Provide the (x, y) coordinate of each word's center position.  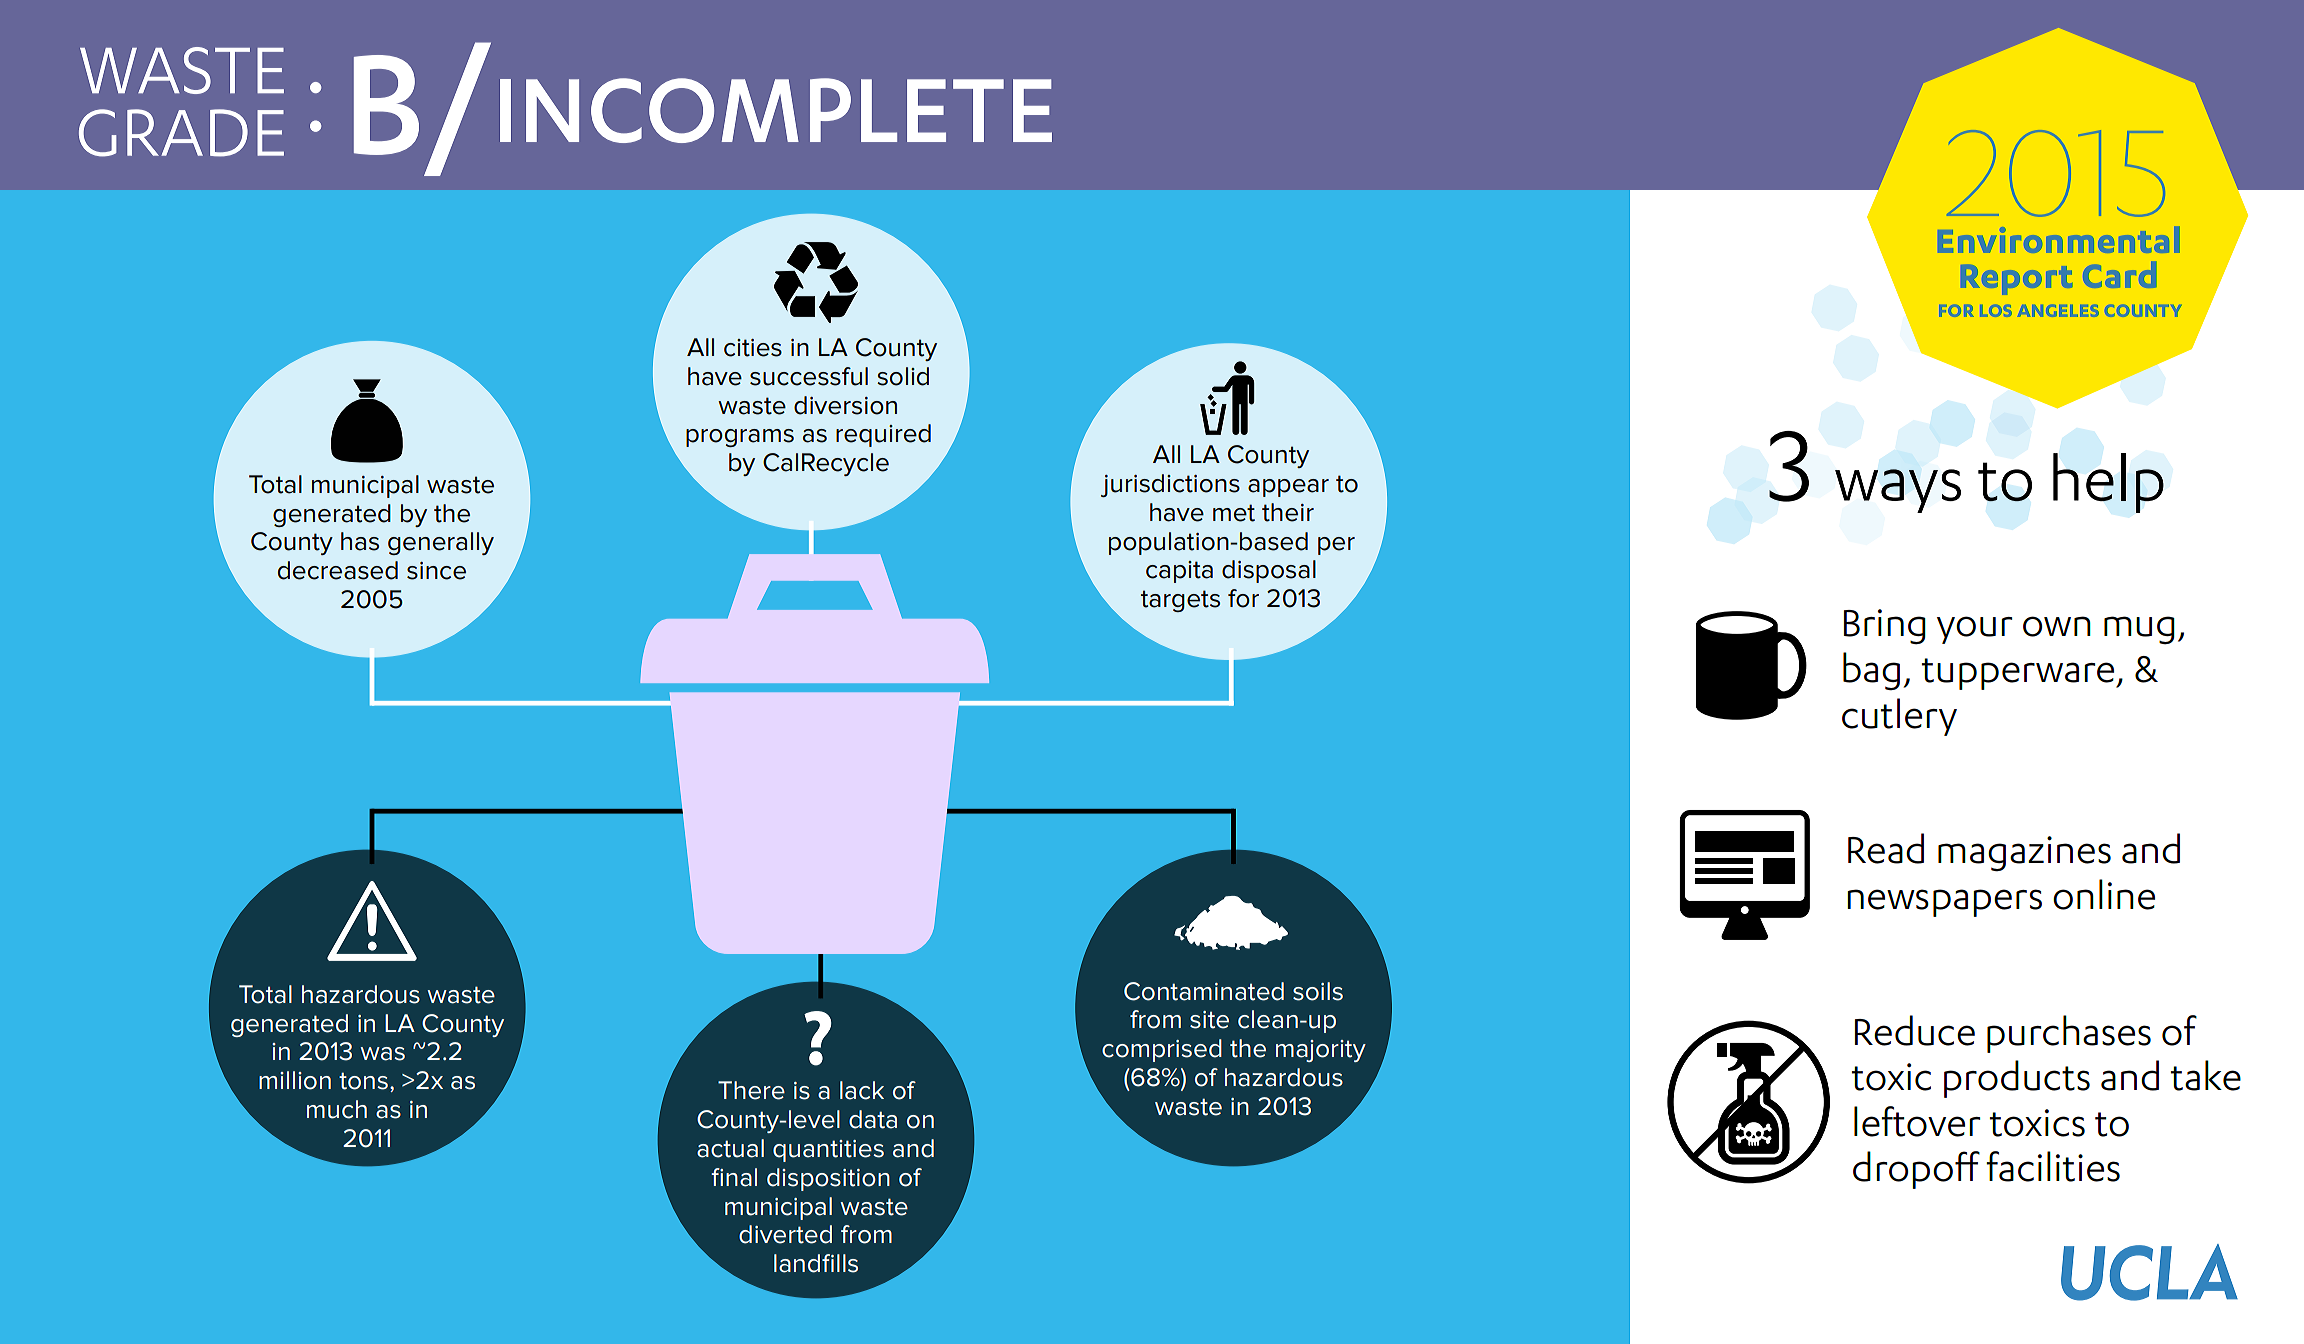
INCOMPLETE (776, 110)
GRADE (181, 133)
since (436, 571)
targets (1180, 601)
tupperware (2019, 674)
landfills (816, 1263)
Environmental (2061, 239)
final (734, 1177)
